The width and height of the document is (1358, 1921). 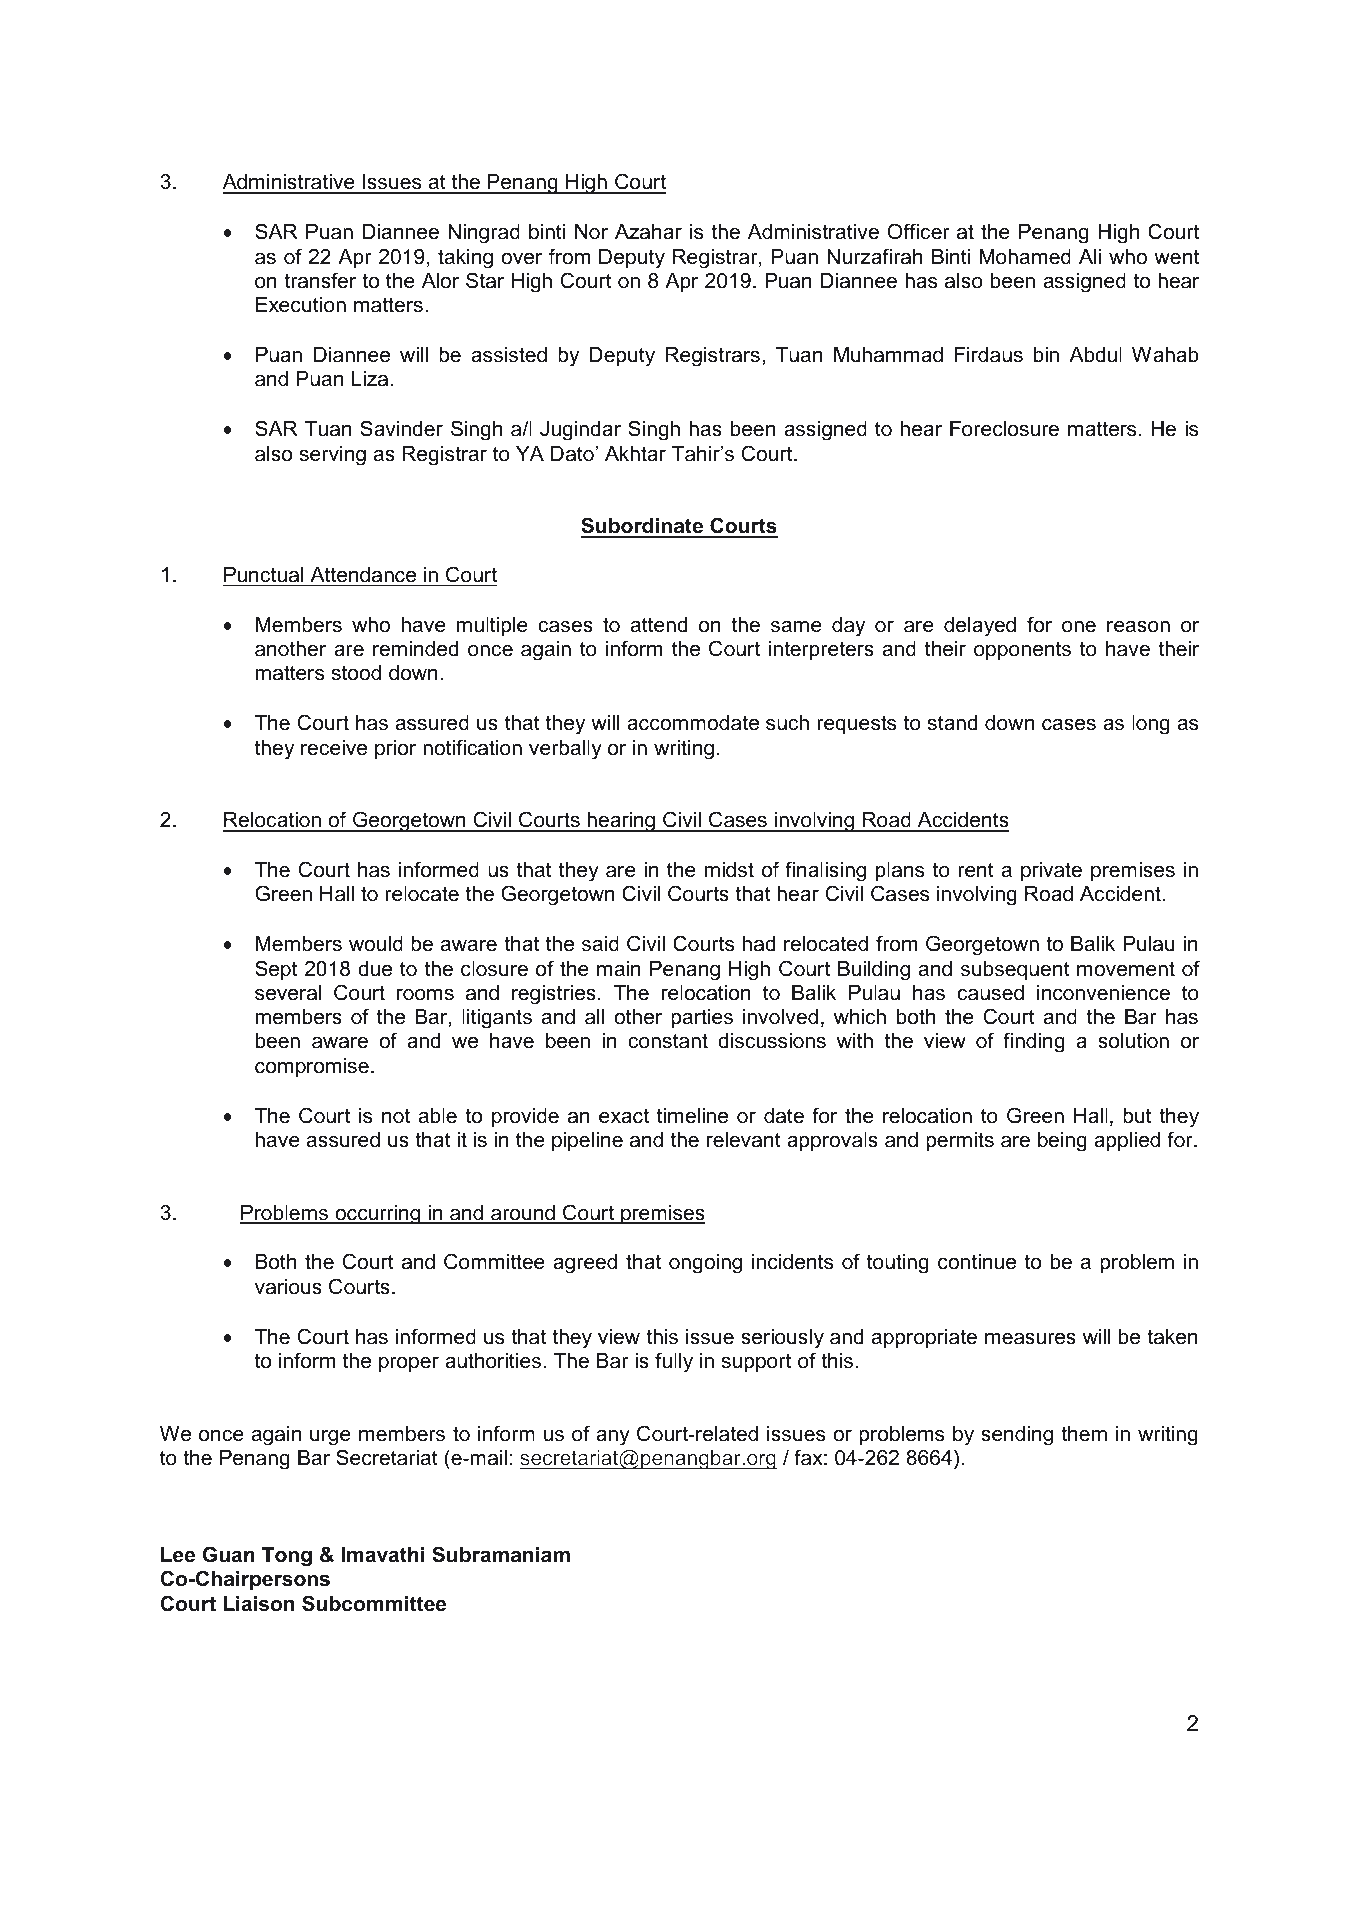 I want to click on transfer, so click(x=320, y=280).
